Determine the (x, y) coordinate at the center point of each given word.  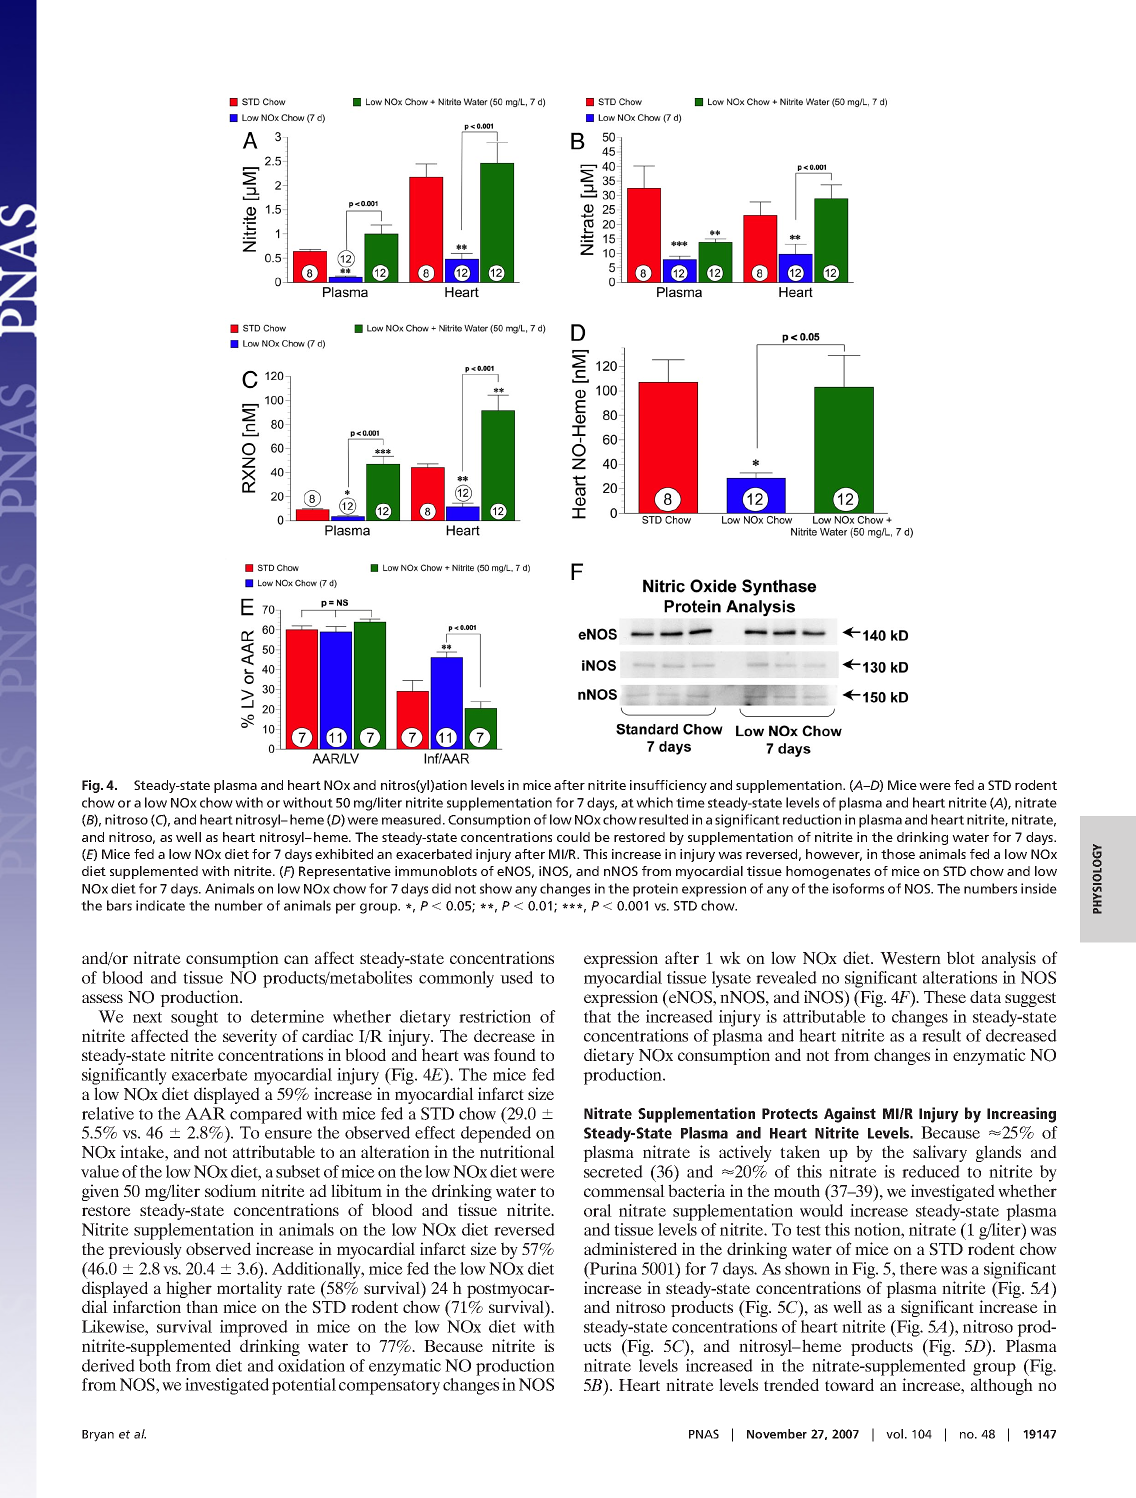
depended (496, 1134)
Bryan (98, 1436)
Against (850, 1115)
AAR (205, 1113)
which (654, 802)
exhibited (344, 854)
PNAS (704, 1434)
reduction (812, 819)
